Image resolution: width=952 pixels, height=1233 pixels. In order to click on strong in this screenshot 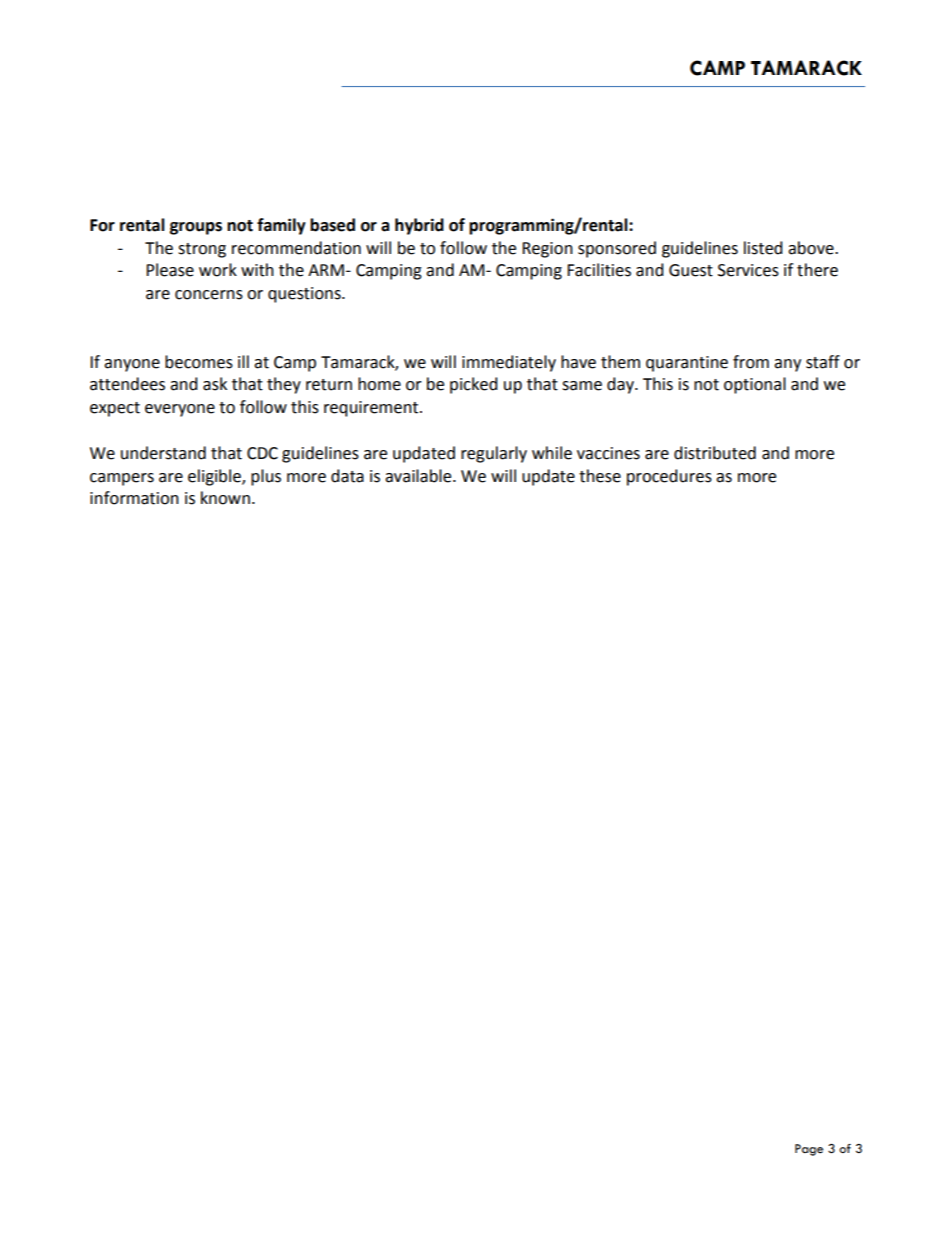, I will do `click(202, 250)`.
